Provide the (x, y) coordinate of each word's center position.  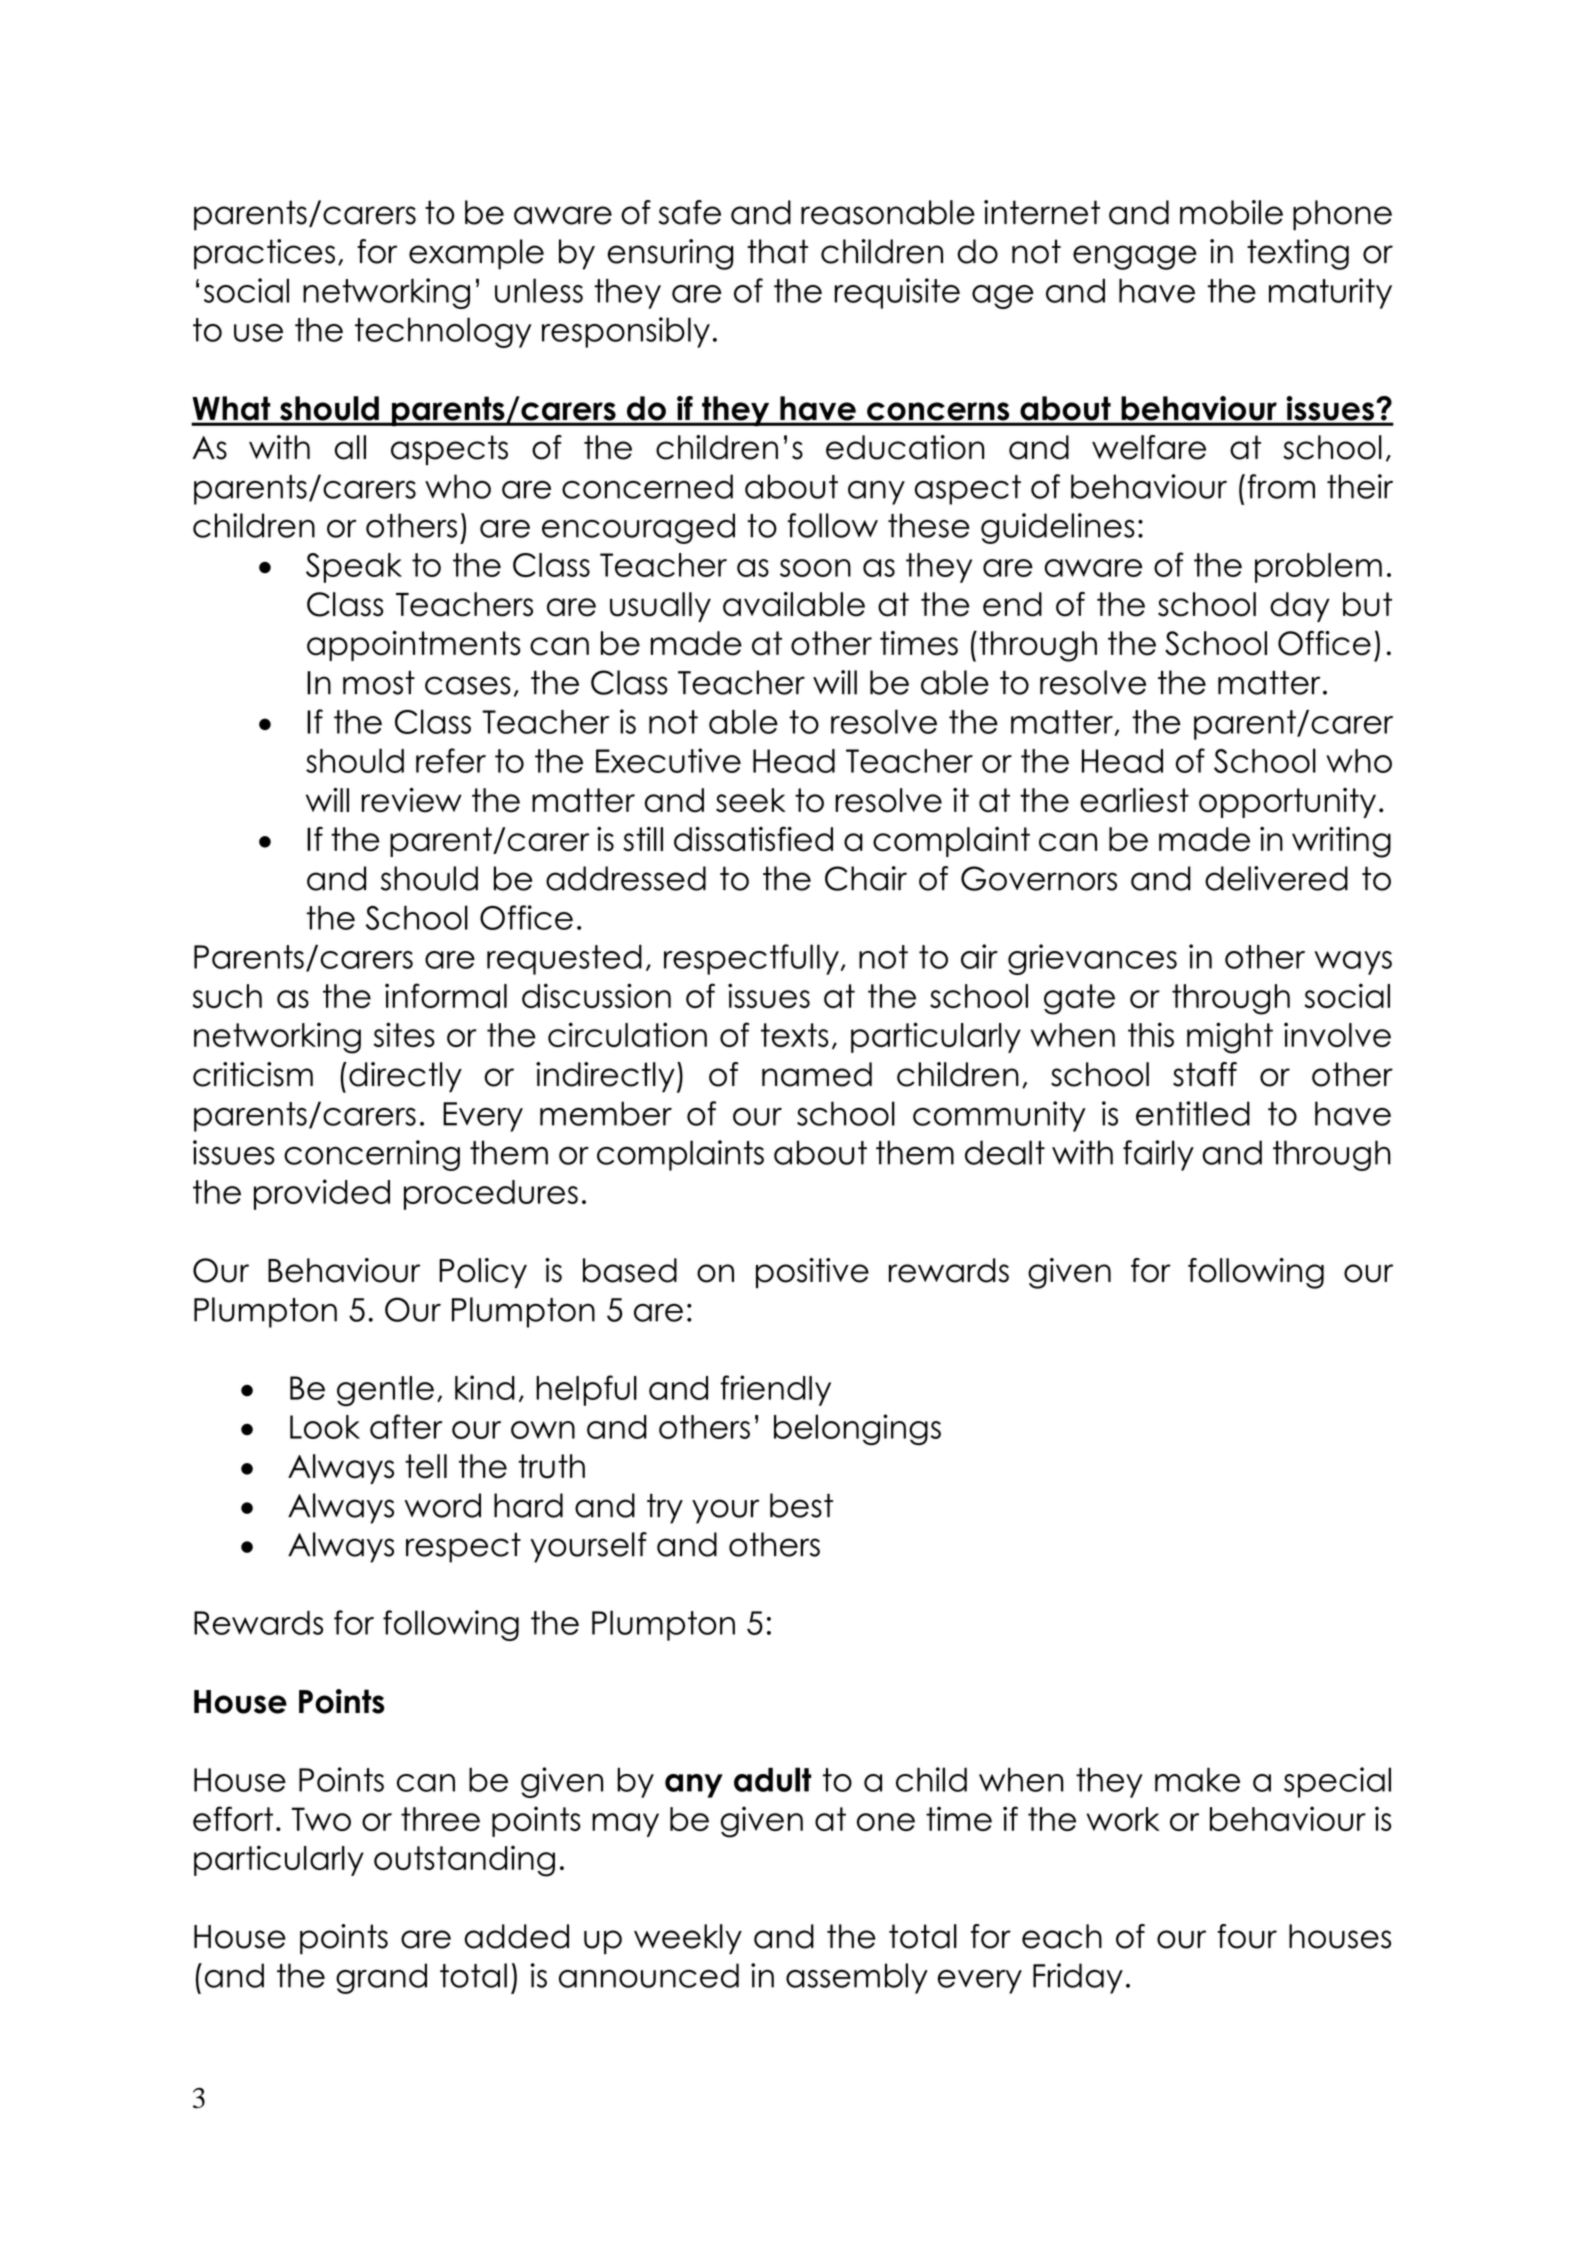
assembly (857, 1978)
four (1247, 1936)
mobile (1231, 212)
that (777, 251)
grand (381, 1978)
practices (264, 254)
